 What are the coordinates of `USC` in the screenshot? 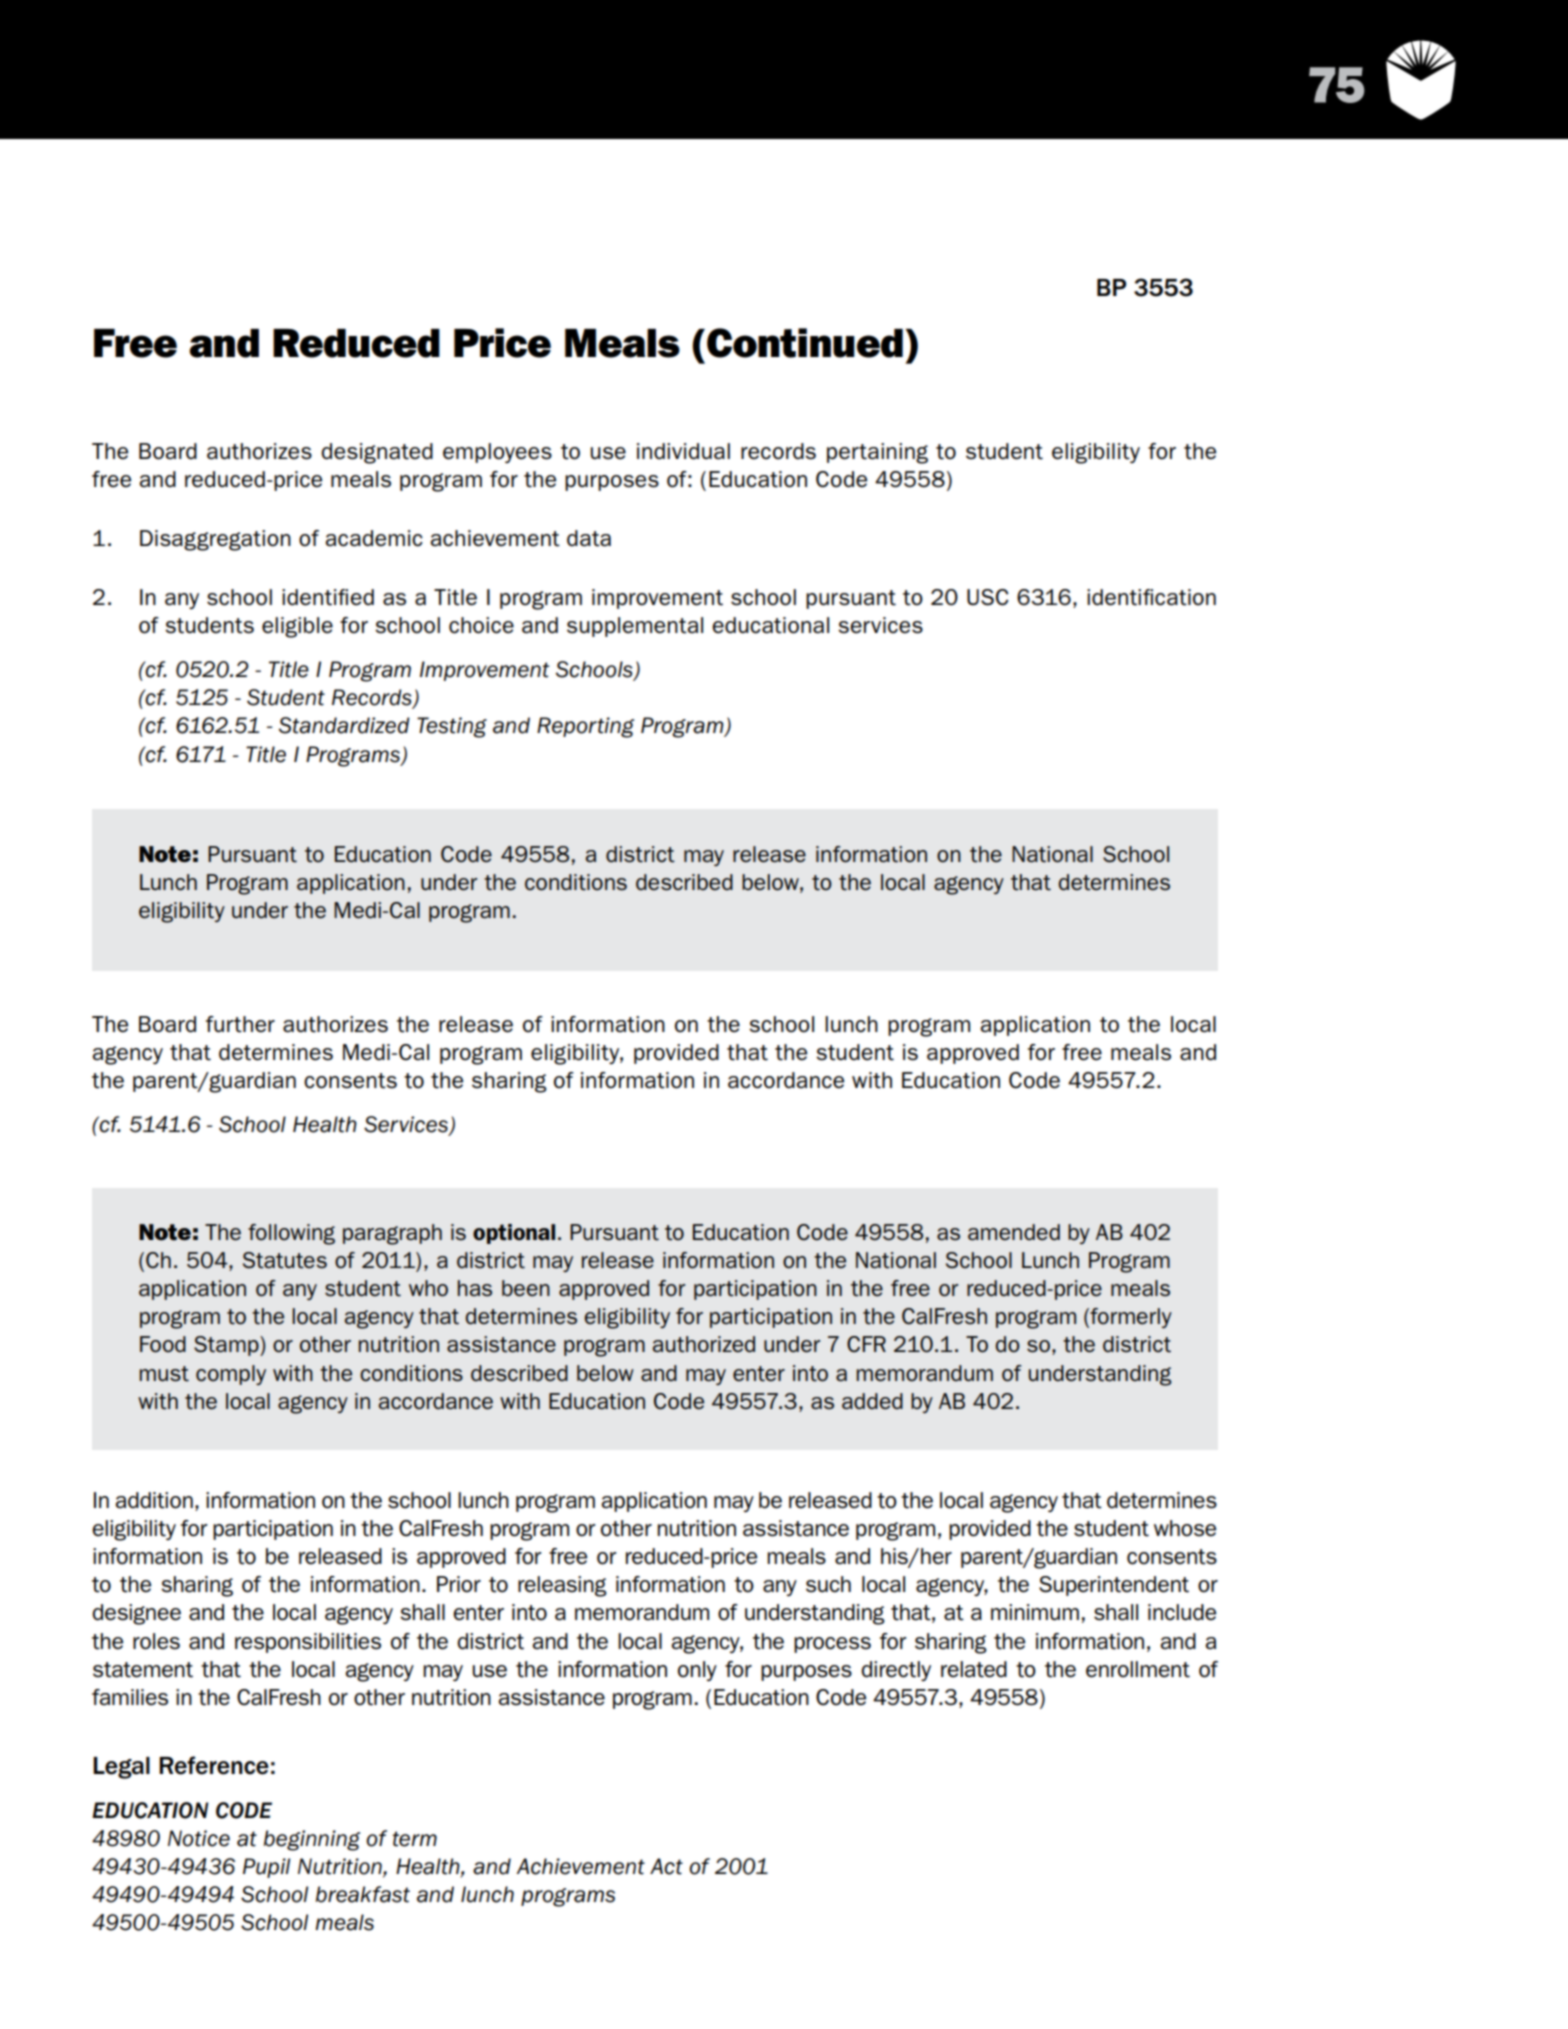 It's located at (988, 597).
